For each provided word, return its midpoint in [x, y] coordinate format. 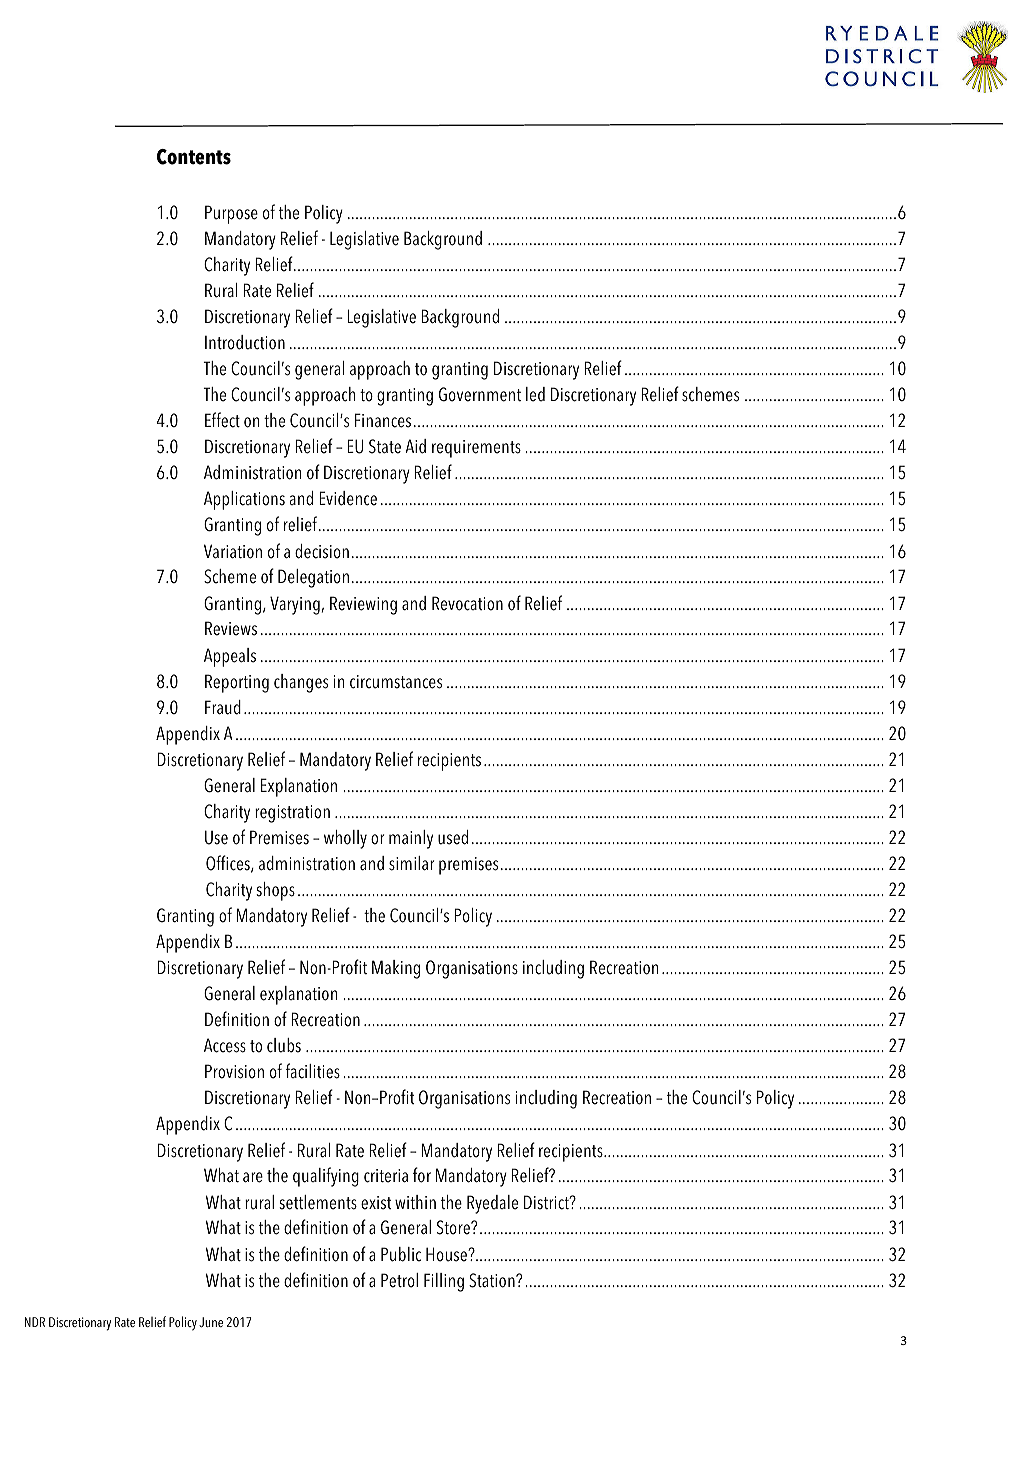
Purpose [231, 214]
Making [396, 969]
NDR [35, 1322]
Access [225, 1045]
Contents [194, 157]
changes [301, 683]
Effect [222, 420]
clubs [284, 1045]
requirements [476, 449]
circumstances [396, 682]
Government [480, 394]
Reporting [237, 683]
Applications [244, 500]
